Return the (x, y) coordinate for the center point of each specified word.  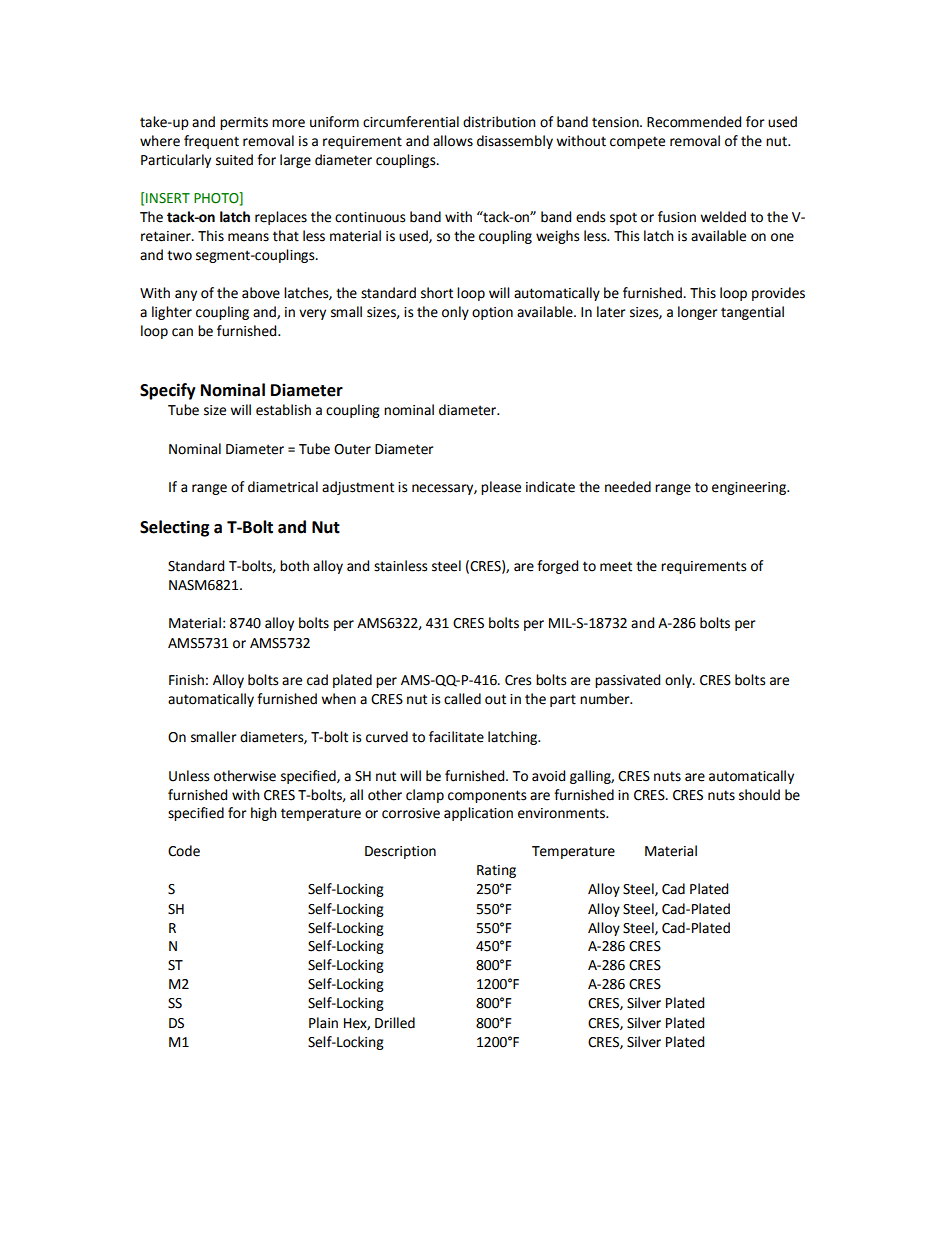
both (294, 566)
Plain (323, 1023)
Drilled (395, 1023)
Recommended (694, 122)
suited (234, 160)
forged (557, 567)
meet (616, 566)
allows (453, 141)
